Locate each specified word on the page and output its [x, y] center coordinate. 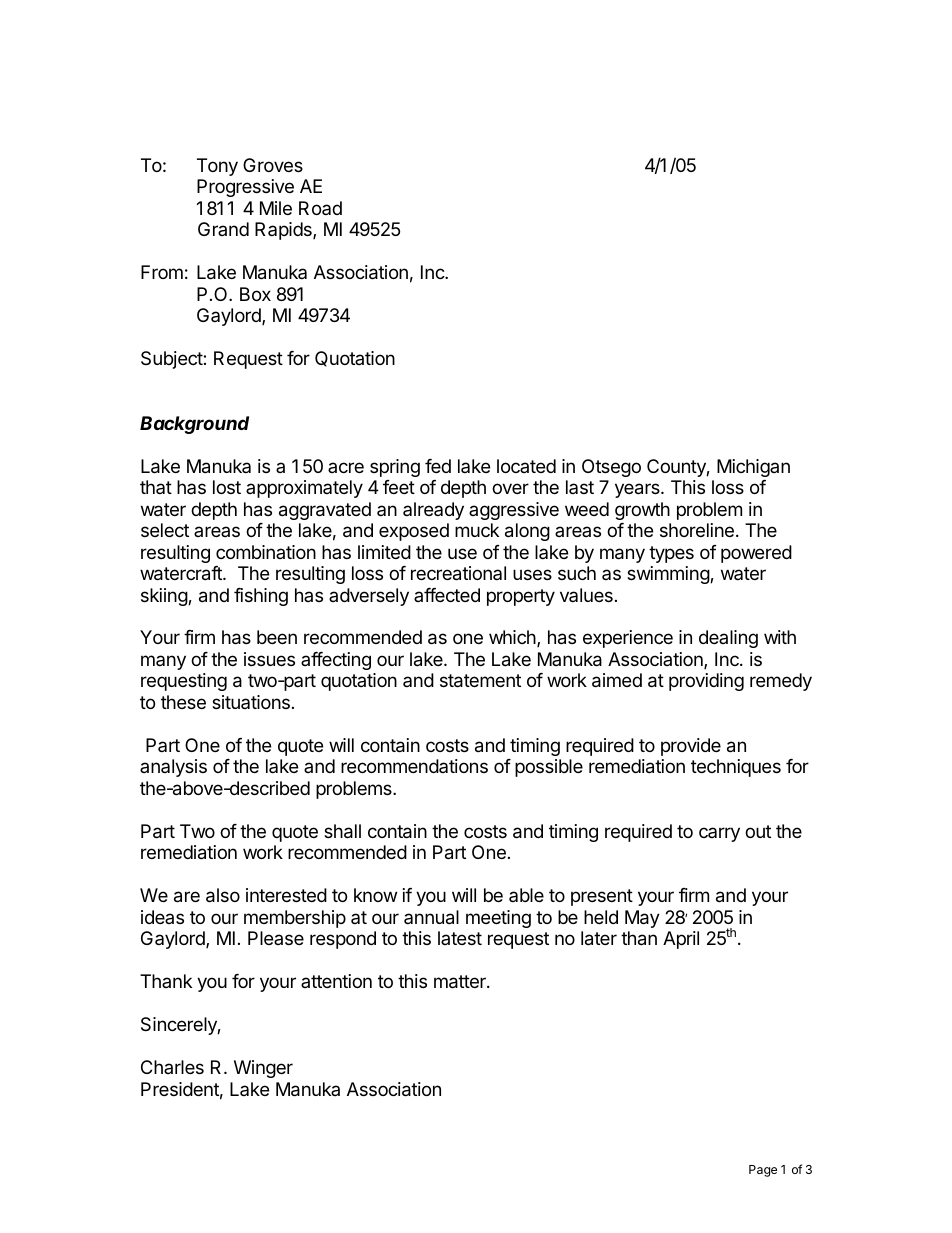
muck [477, 530]
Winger [263, 1069]
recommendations [414, 766]
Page [763, 1171]
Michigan [753, 468]
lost [227, 487]
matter [461, 982]
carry [719, 834]
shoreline [697, 530]
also [223, 895]
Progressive [245, 188]
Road [320, 208]
